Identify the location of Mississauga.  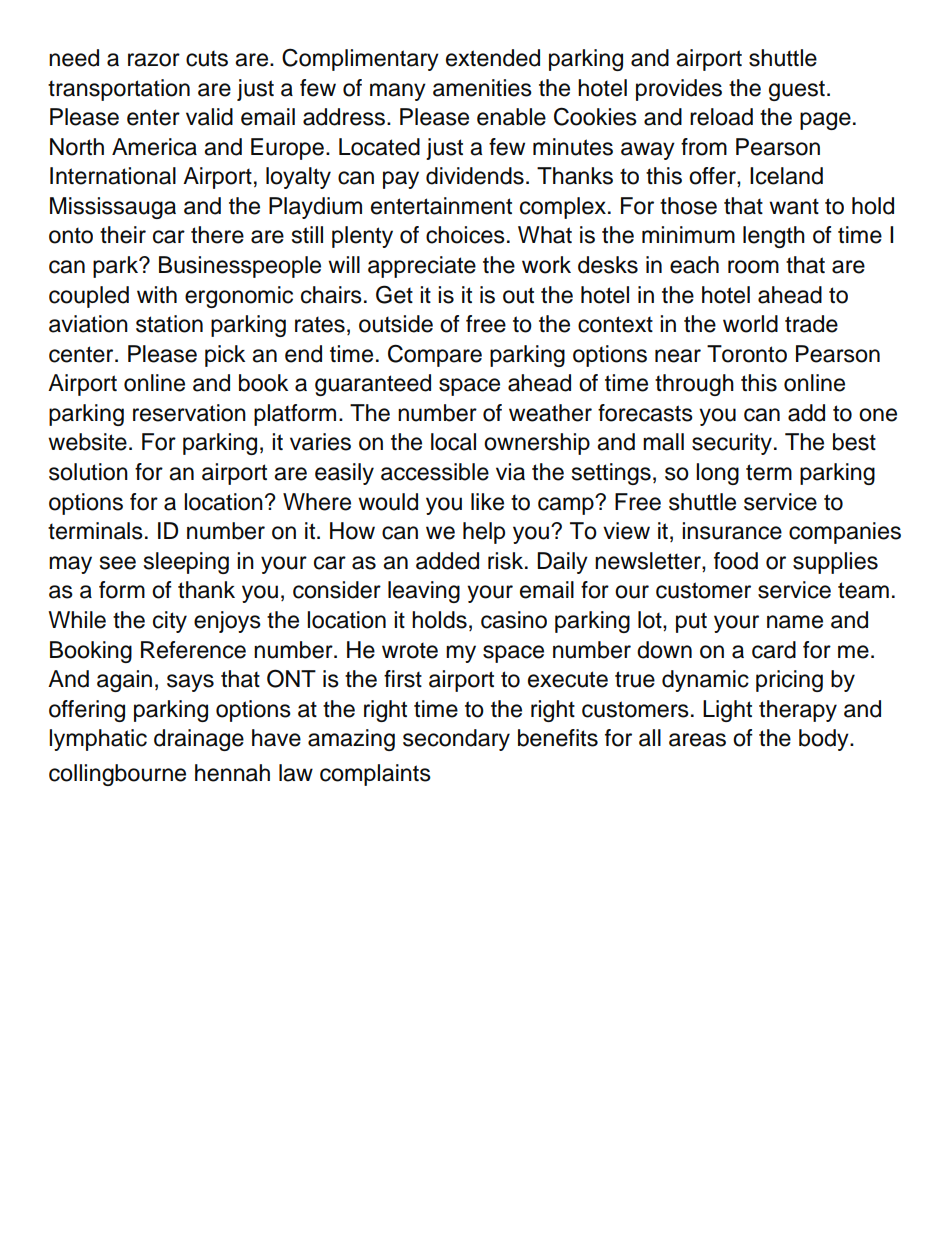
(113, 208).
